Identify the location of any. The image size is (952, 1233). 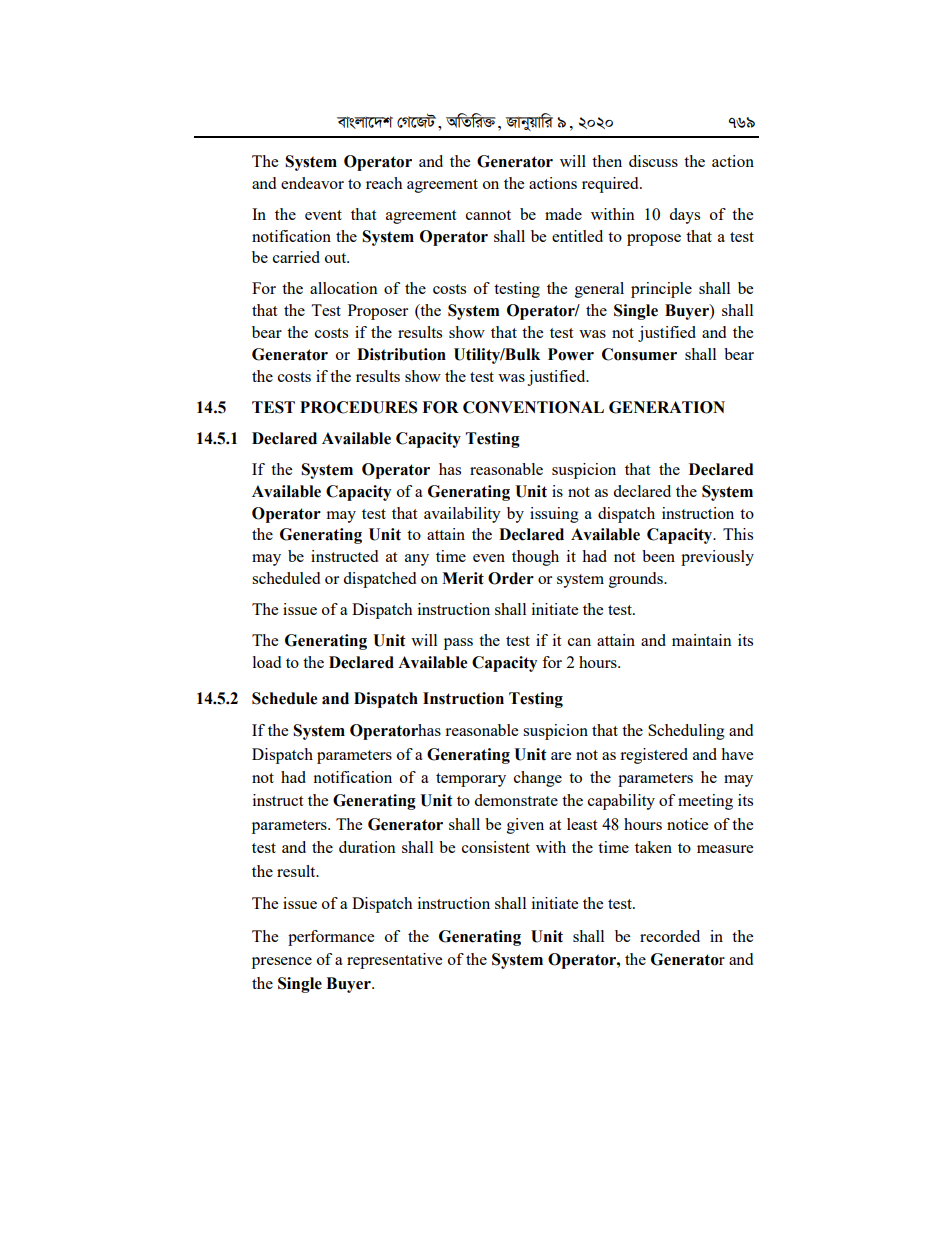
(417, 560).
